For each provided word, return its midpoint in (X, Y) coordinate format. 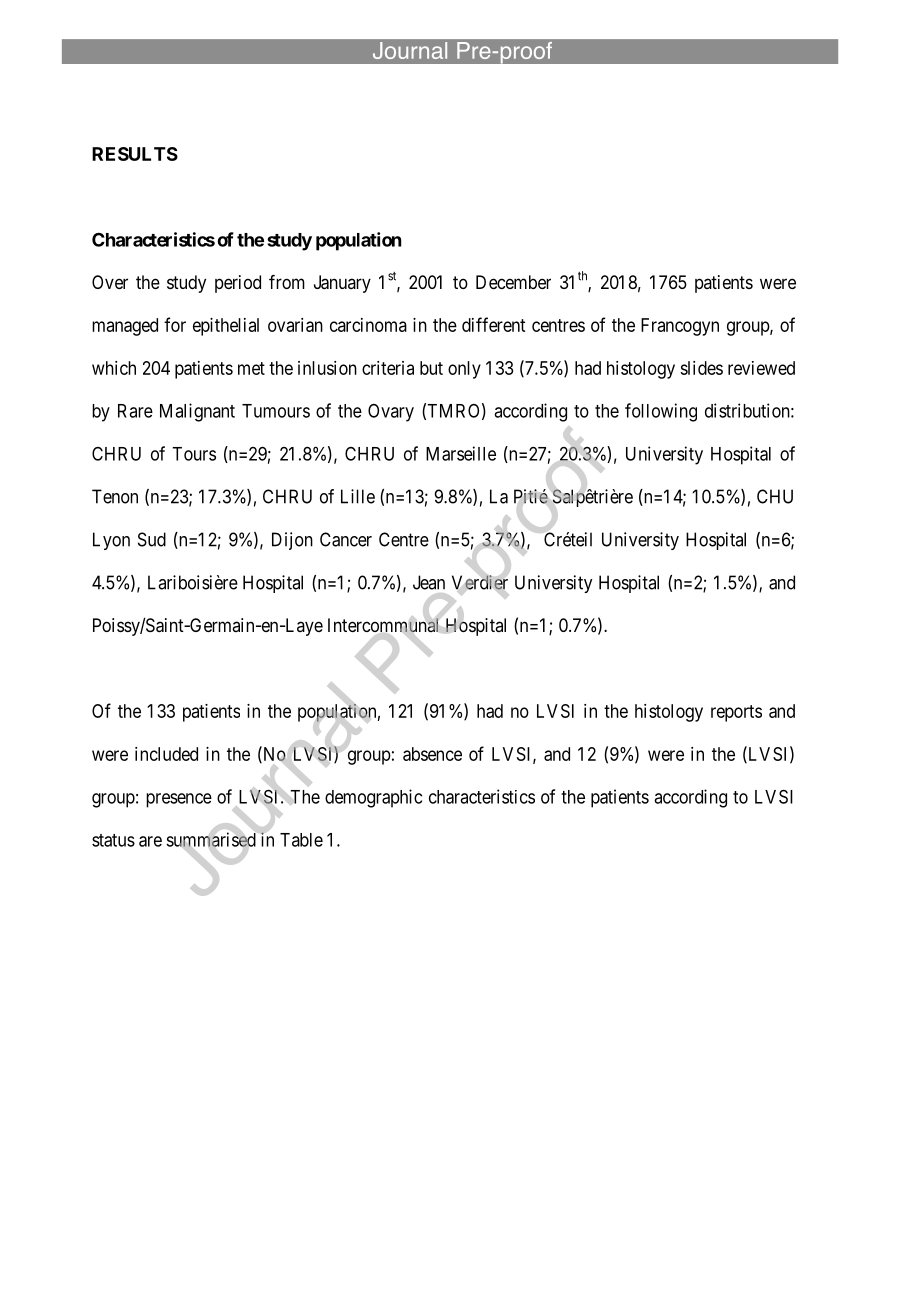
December (513, 282)
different (493, 324)
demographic (373, 798)
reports (736, 713)
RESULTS (135, 154)
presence (179, 800)
